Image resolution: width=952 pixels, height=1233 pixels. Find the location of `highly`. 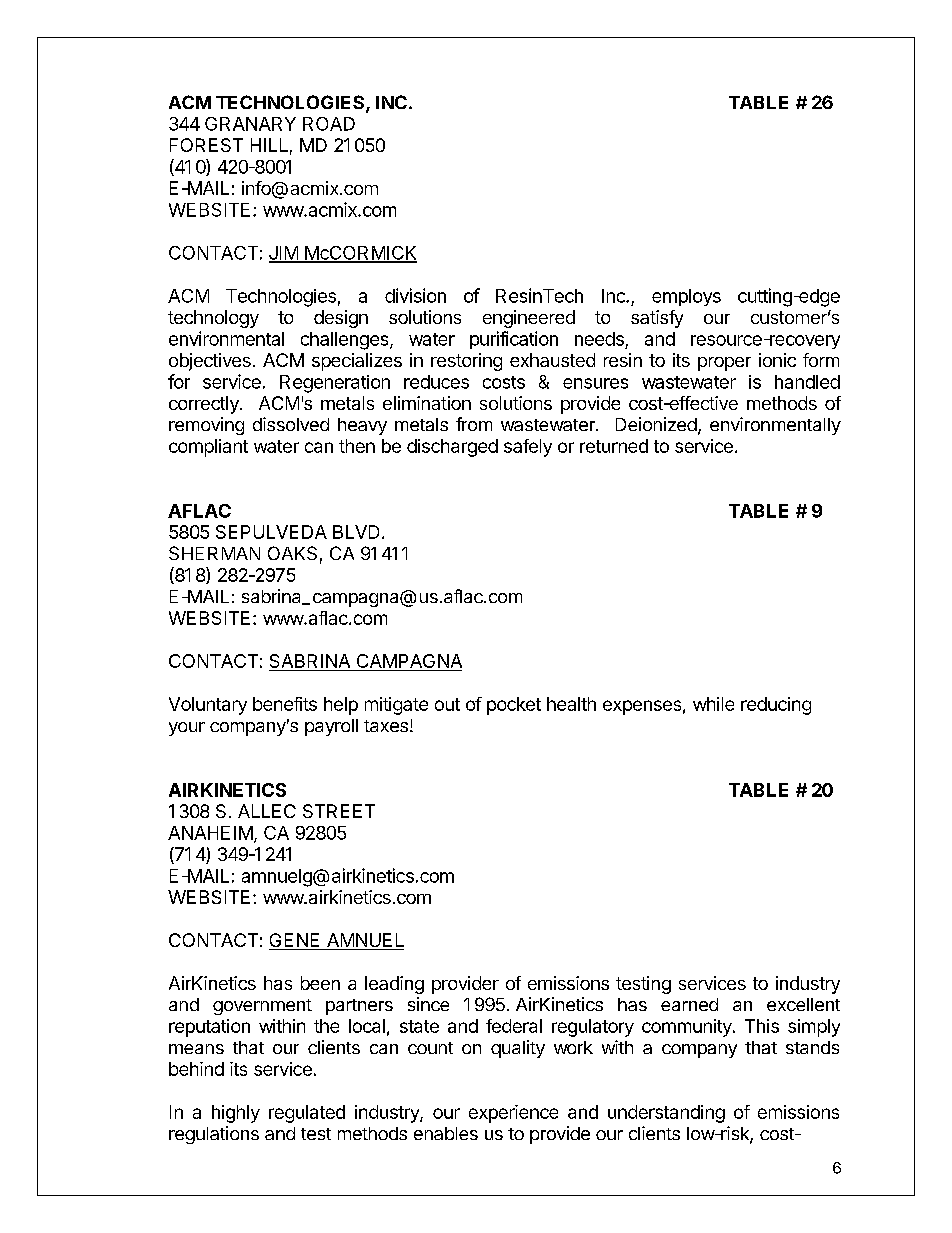

highly is located at coordinates (236, 1114).
